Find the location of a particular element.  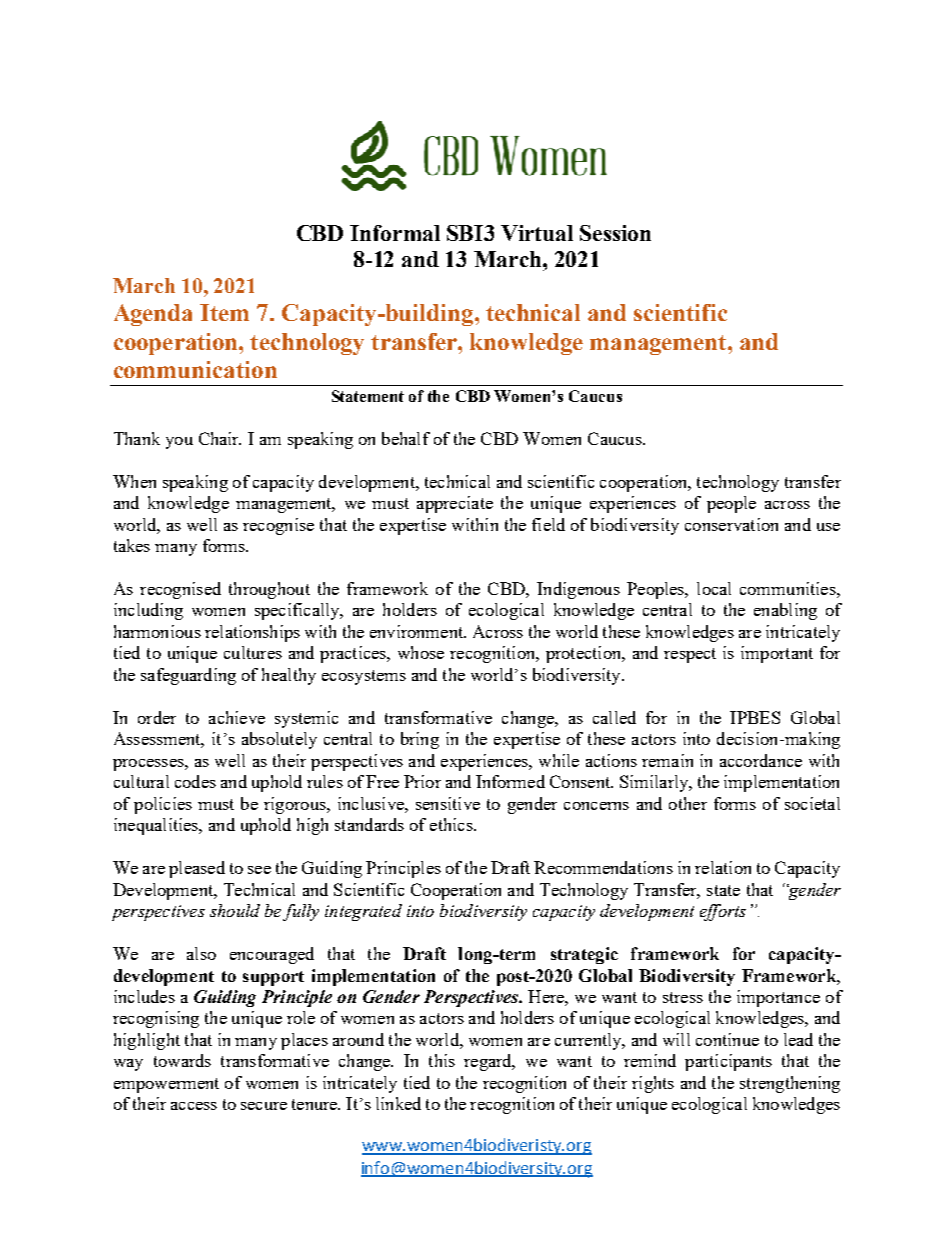

towards is located at coordinates (182, 1060).
